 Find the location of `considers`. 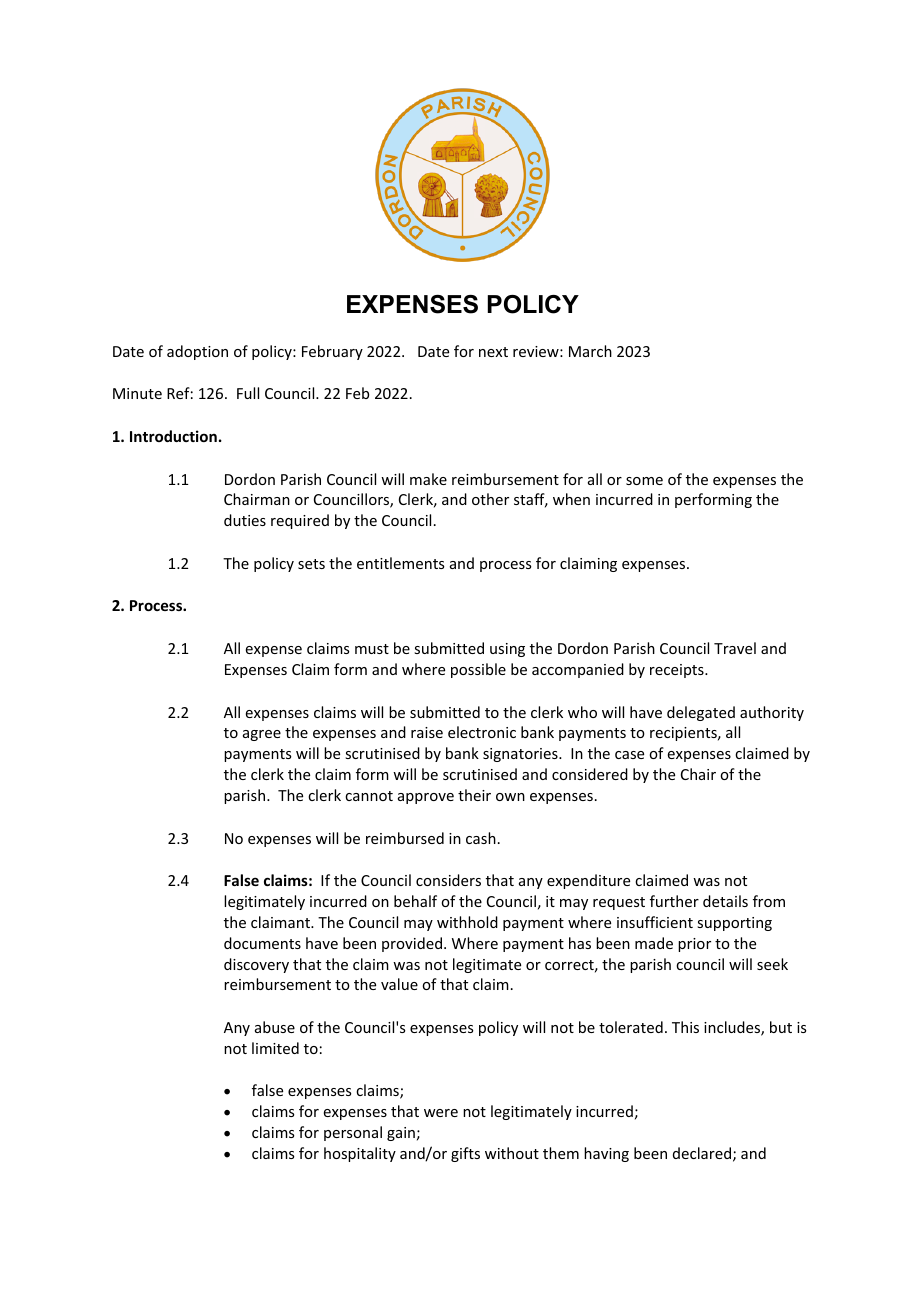

considers is located at coordinates (448, 880).
